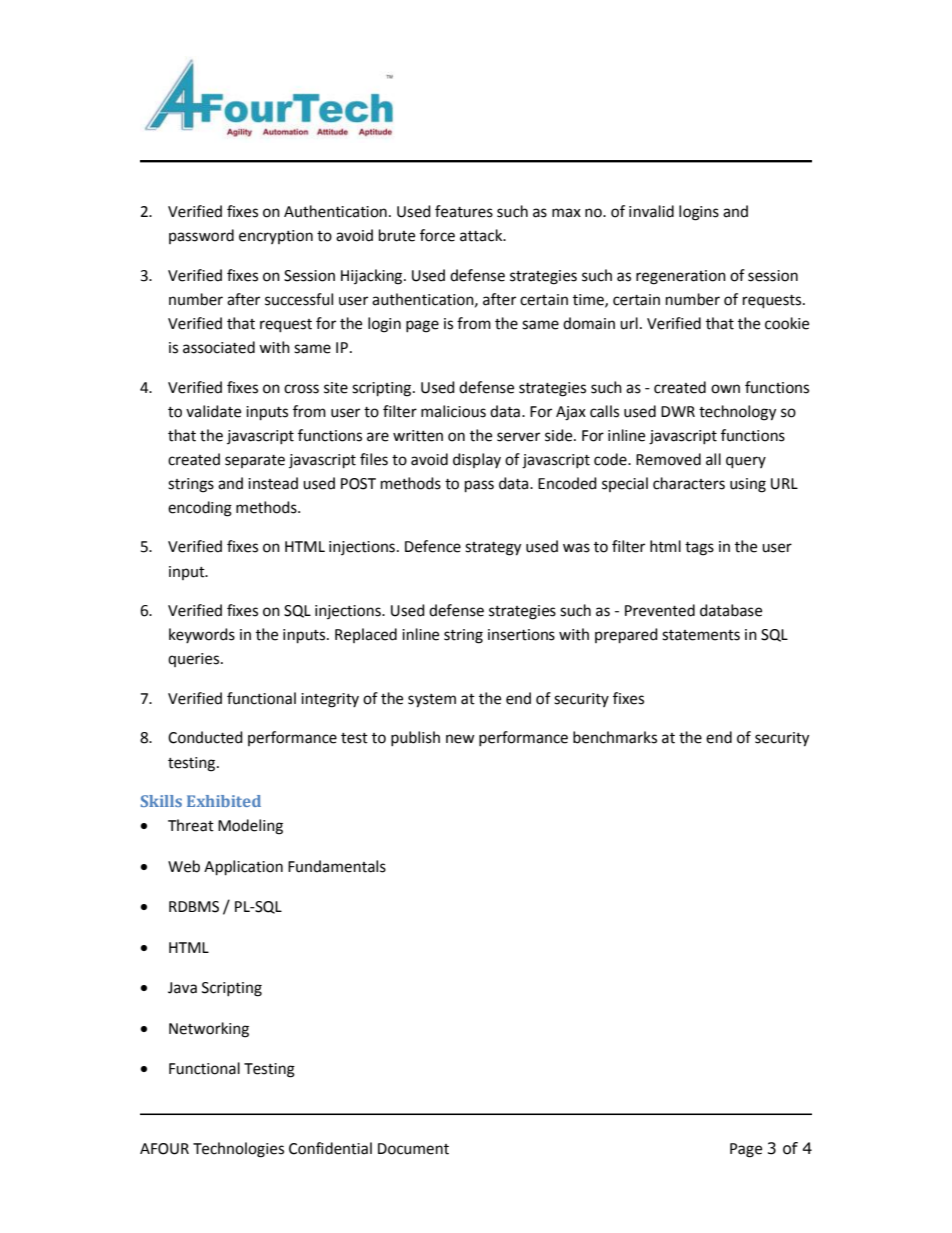  Describe the element at coordinates (432, 701) in the screenshot. I see `system` at that location.
